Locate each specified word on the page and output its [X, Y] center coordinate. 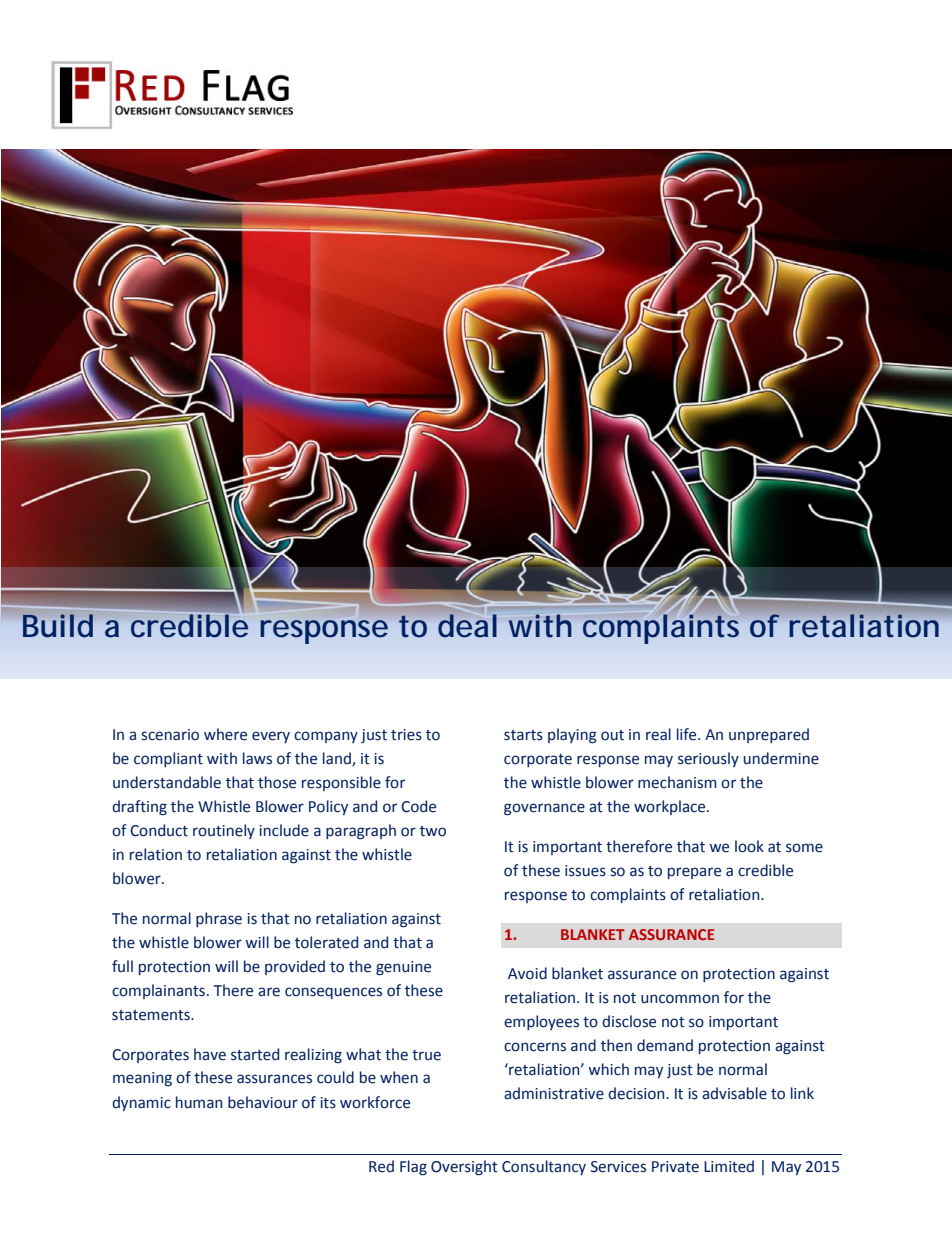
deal [467, 626]
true [426, 1055]
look [749, 846]
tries [406, 735]
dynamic [141, 1103]
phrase [219, 919]
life [688, 734]
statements [152, 1015]
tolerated [326, 942]
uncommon [680, 999]
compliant [168, 759]
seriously [708, 759]
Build [58, 625]
